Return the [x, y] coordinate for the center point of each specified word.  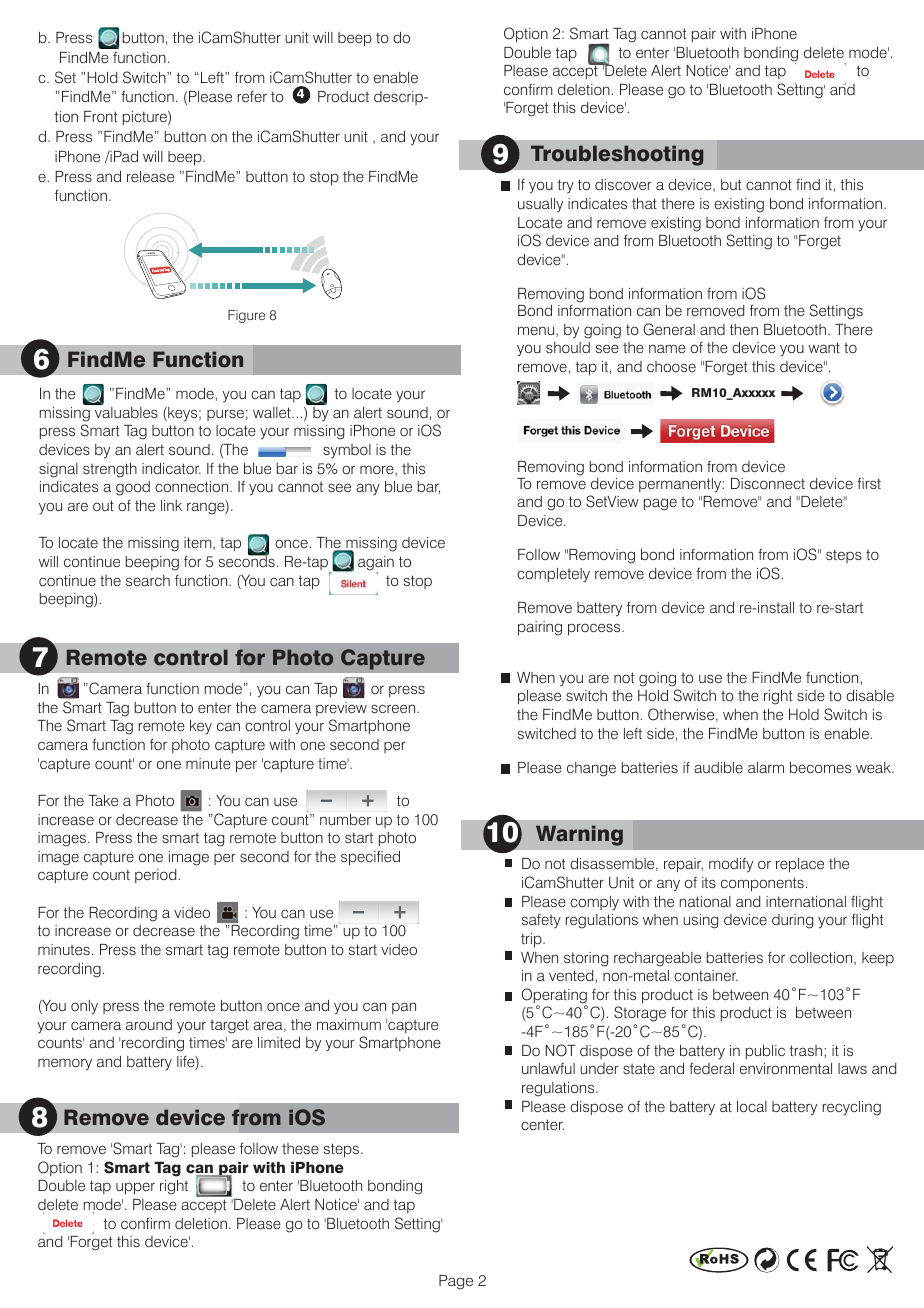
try [566, 186]
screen [394, 708]
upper [135, 1188]
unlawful [548, 1068]
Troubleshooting [617, 155]
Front [100, 116]
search [148, 580]
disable [870, 695]
